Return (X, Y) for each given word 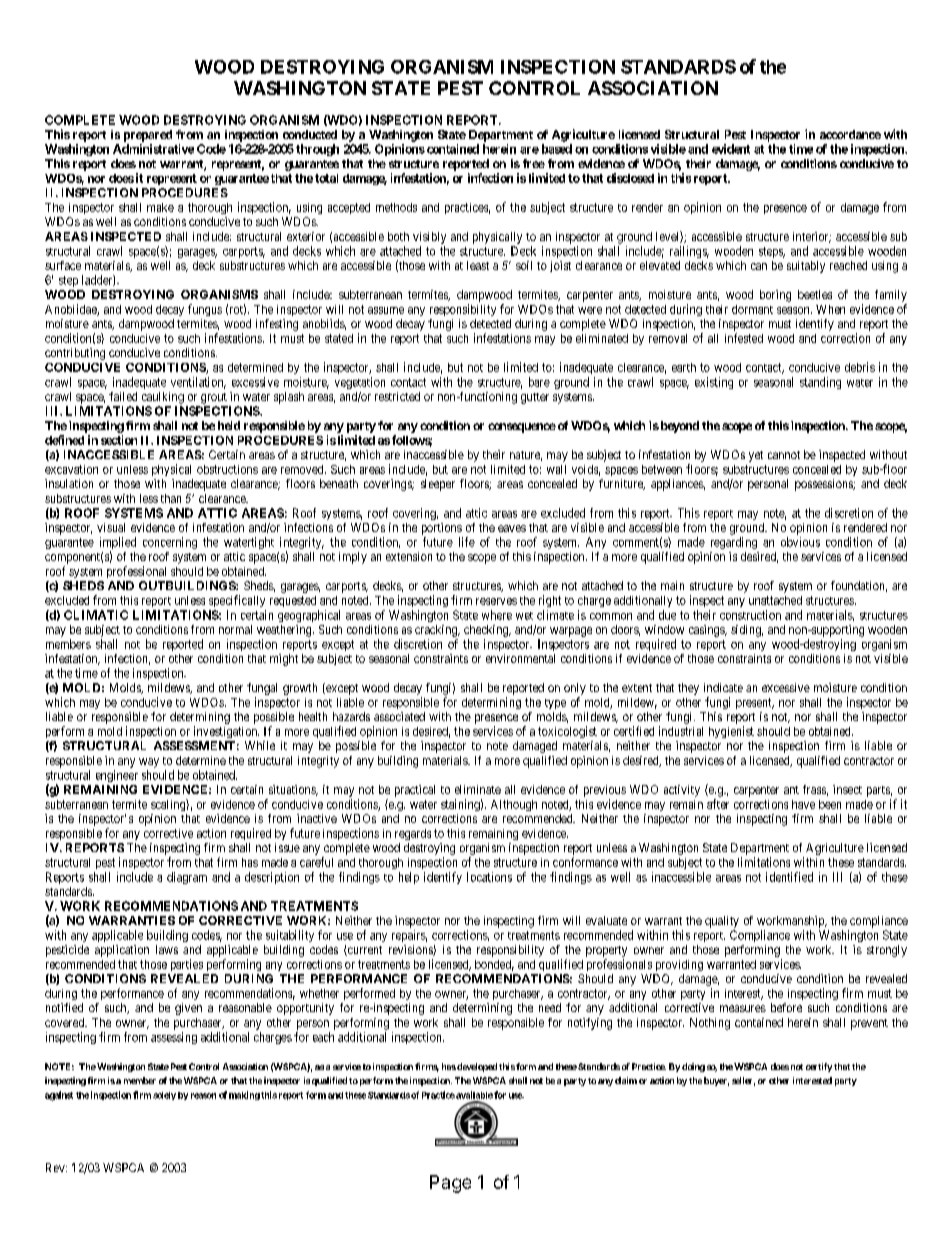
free (534, 163)
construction (750, 615)
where (497, 615)
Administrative (153, 149)
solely (164, 1096)
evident (731, 149)
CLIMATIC (96, 615)
